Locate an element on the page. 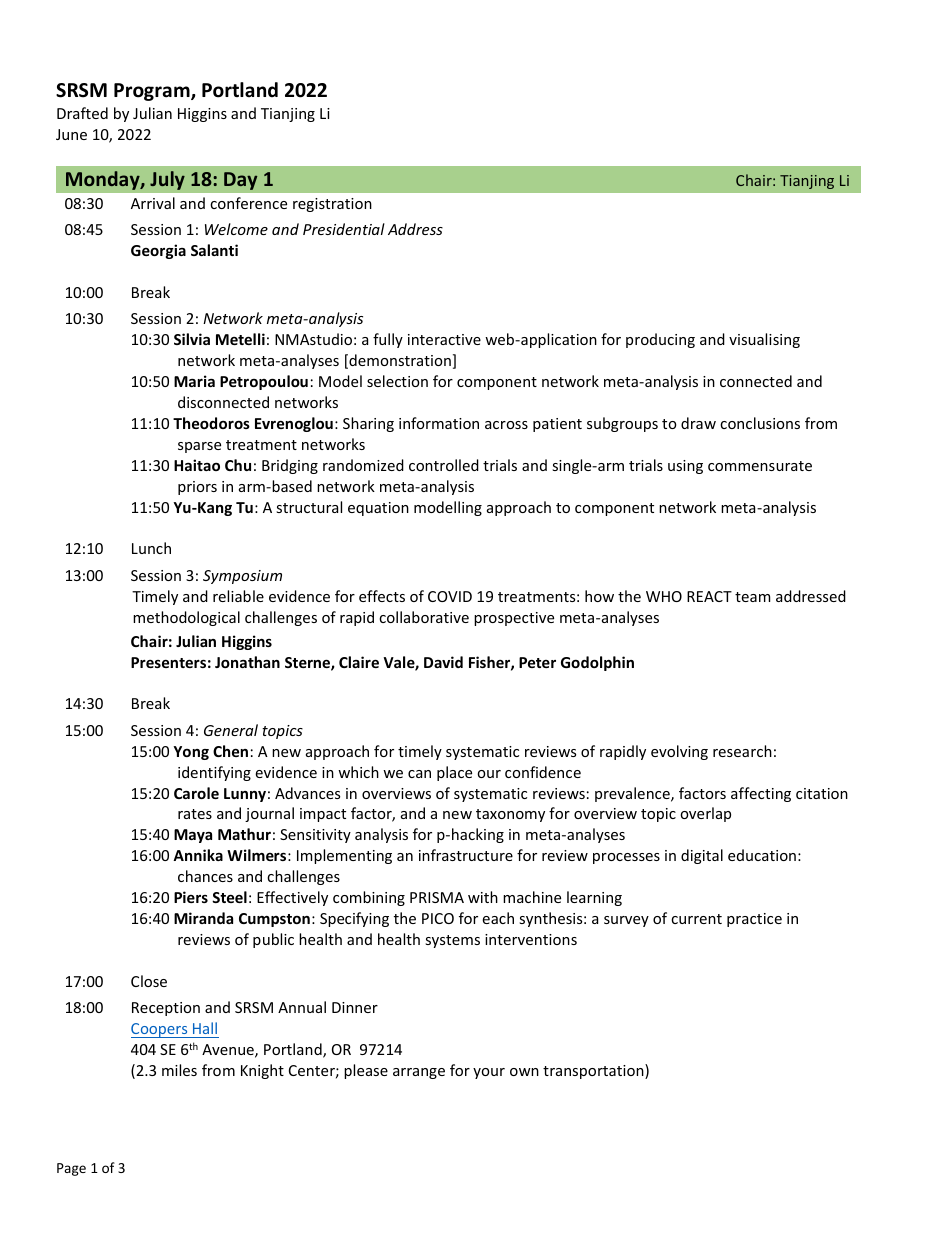  visualising is located at coordinates (764, 340).
